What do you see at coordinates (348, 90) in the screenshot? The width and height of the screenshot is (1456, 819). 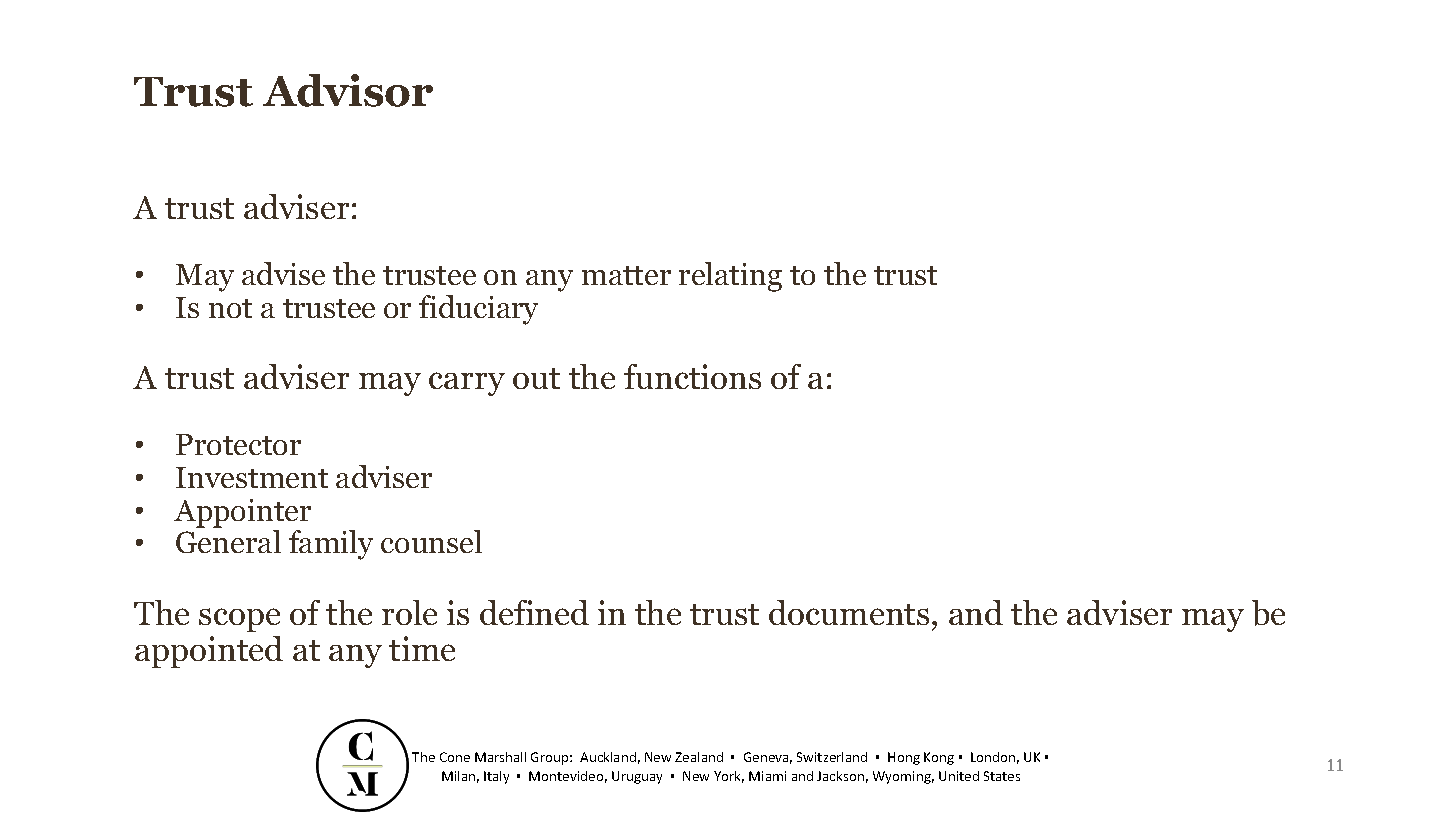 I see `Advisor` at bounding box center [348, 90].
